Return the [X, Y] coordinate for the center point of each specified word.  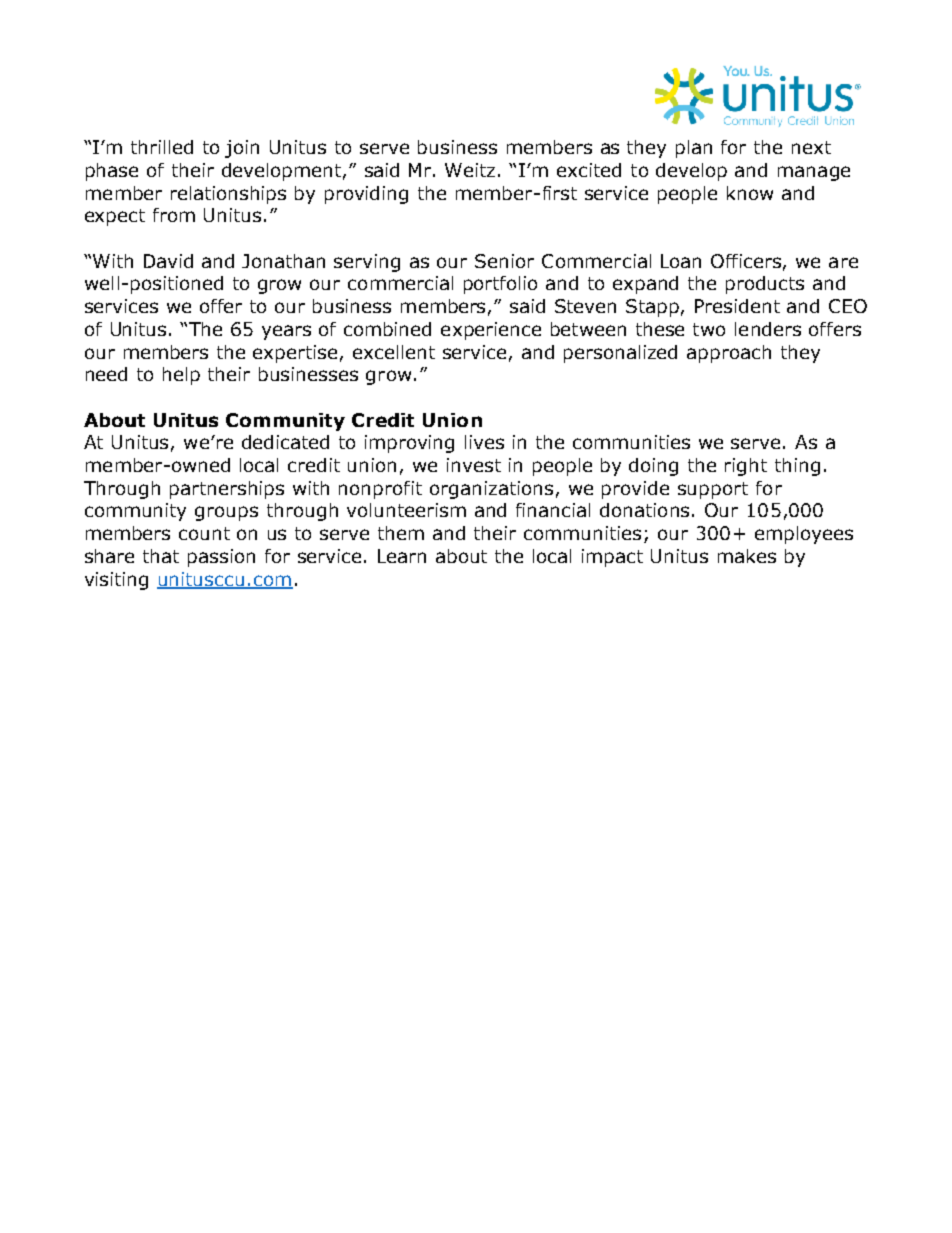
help [181, 376]
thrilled [162, 147]
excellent [394, 352]
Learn [402, 556]
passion [221, 558]
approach [729, 354]
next [811, 147]
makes [747, 556]
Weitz [470, 170]
